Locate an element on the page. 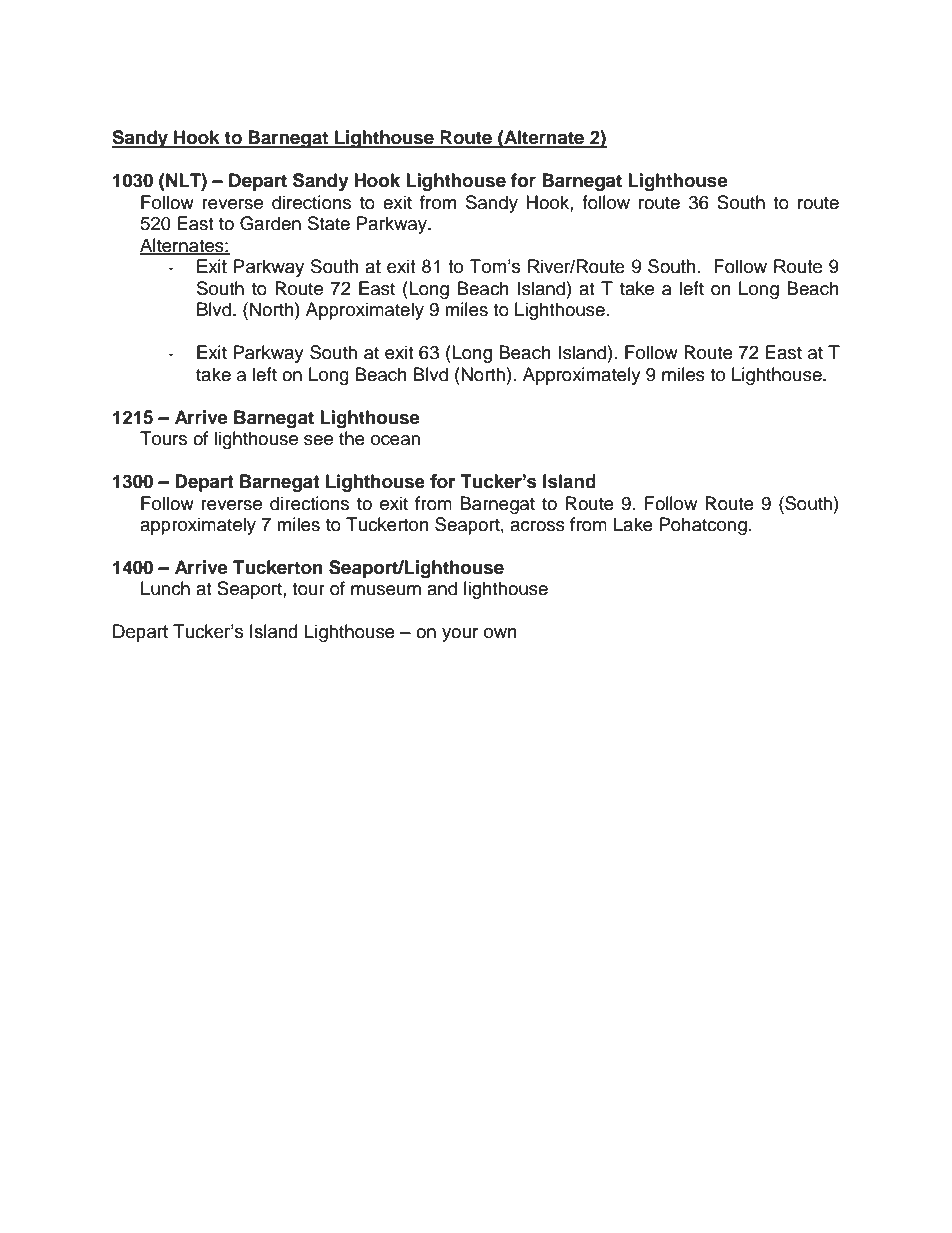  museum is located at coordinates (386, 590).
